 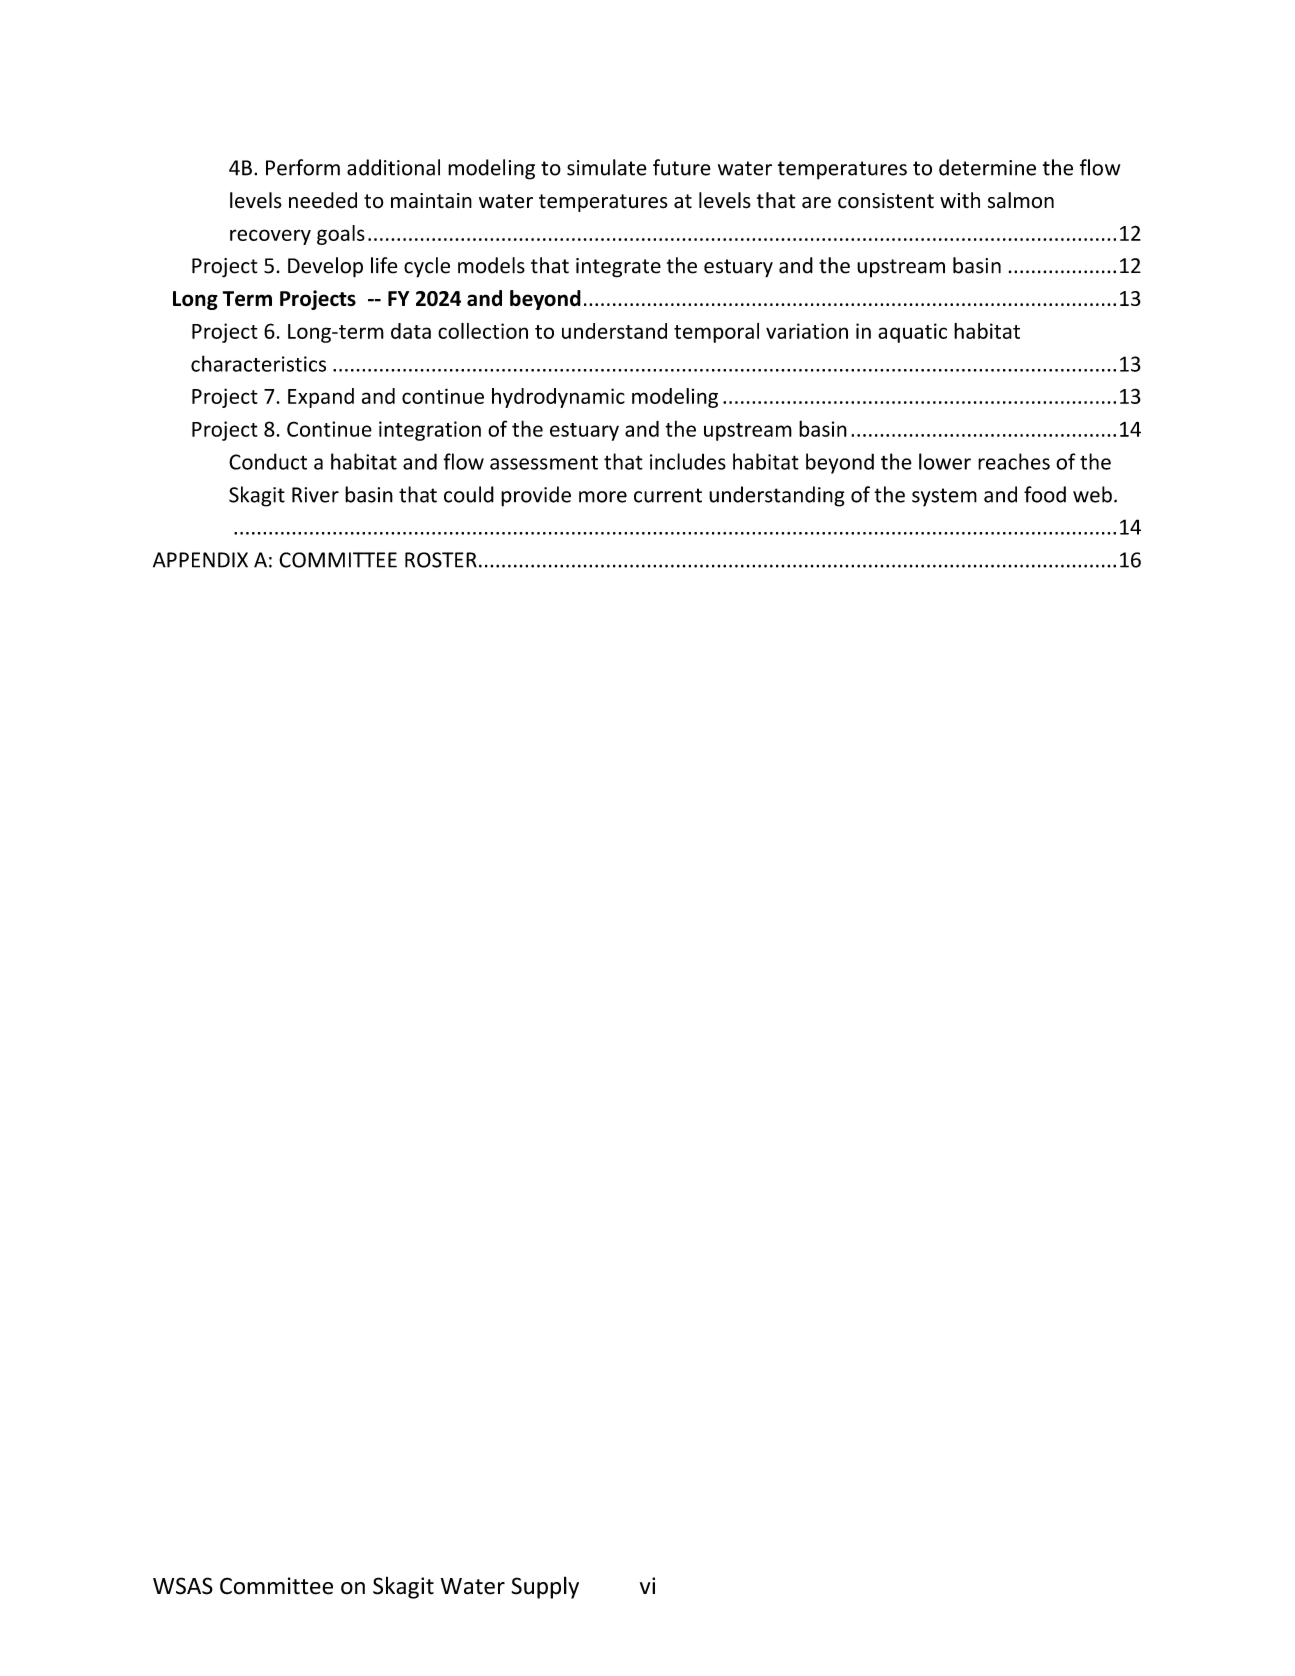 What do you see at coordinates (200, 560) in the document?
I see `APPENDIX` at bounding box center [200, 560].
